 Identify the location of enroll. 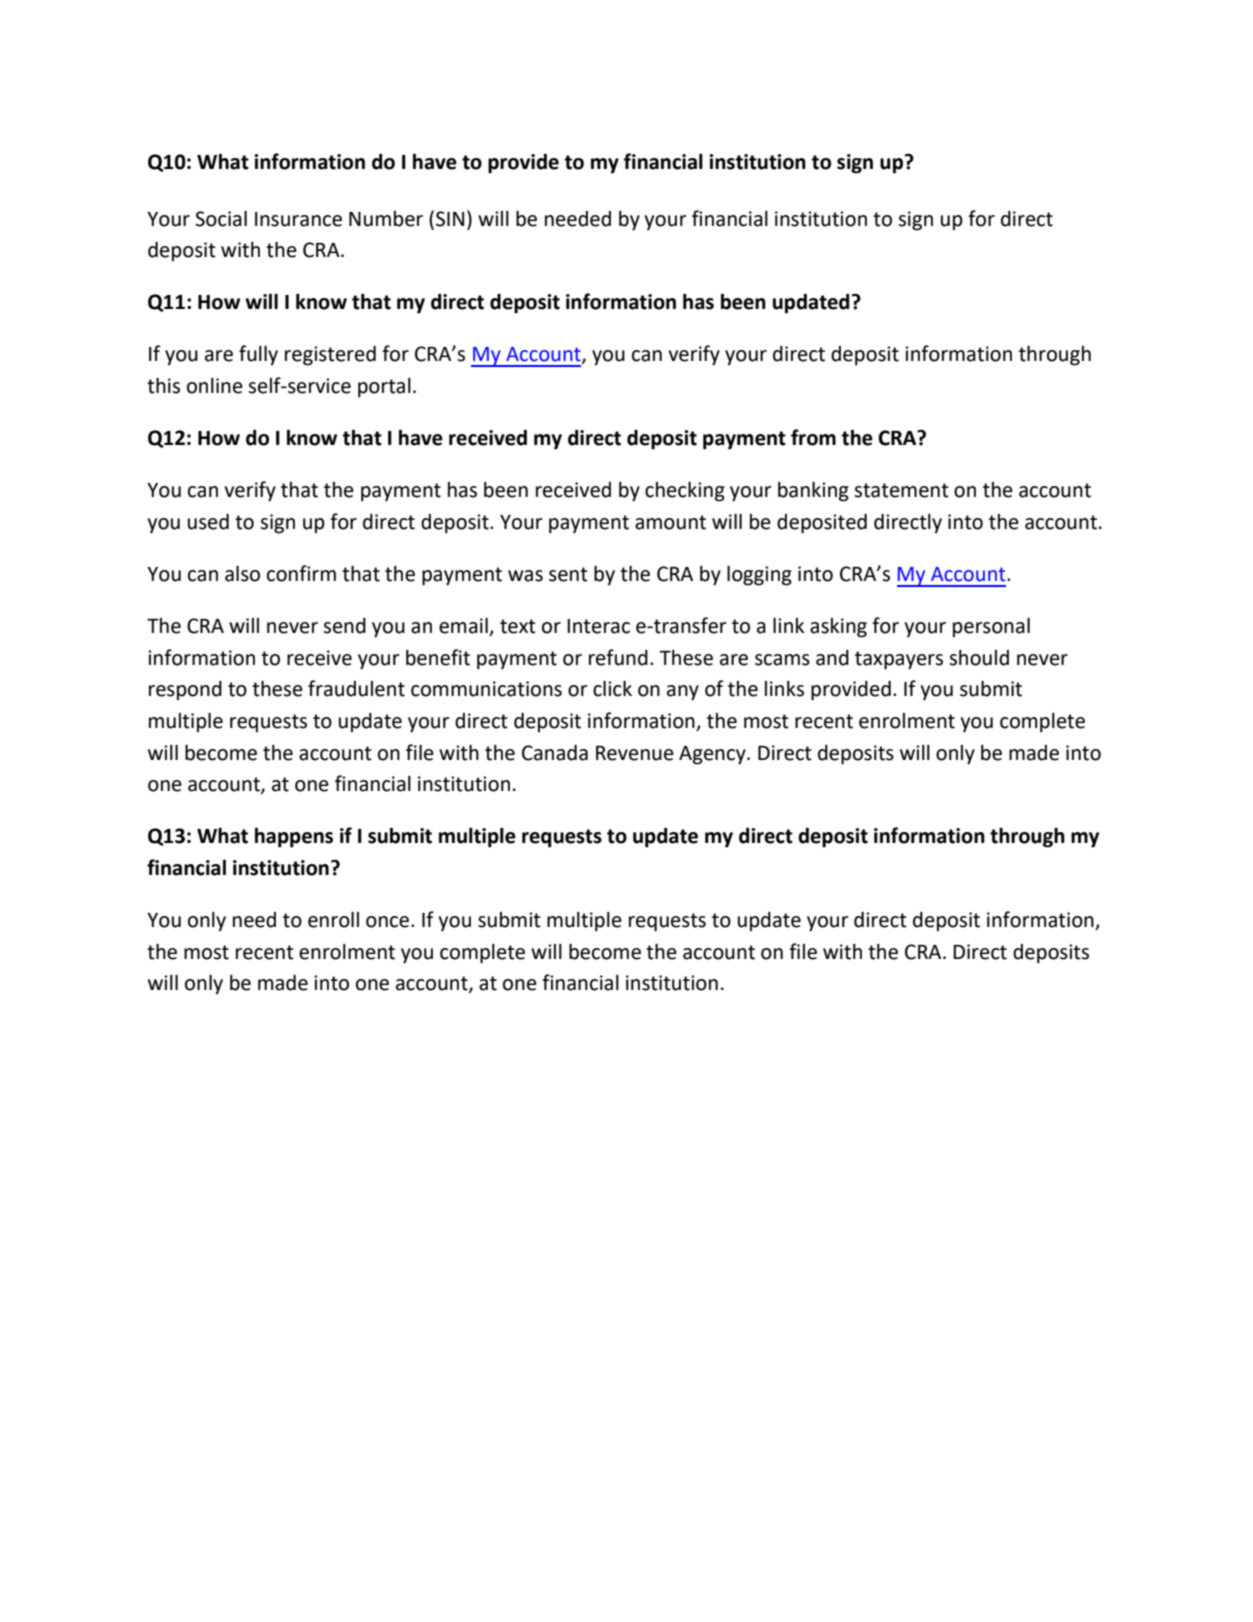
(333, 920).
